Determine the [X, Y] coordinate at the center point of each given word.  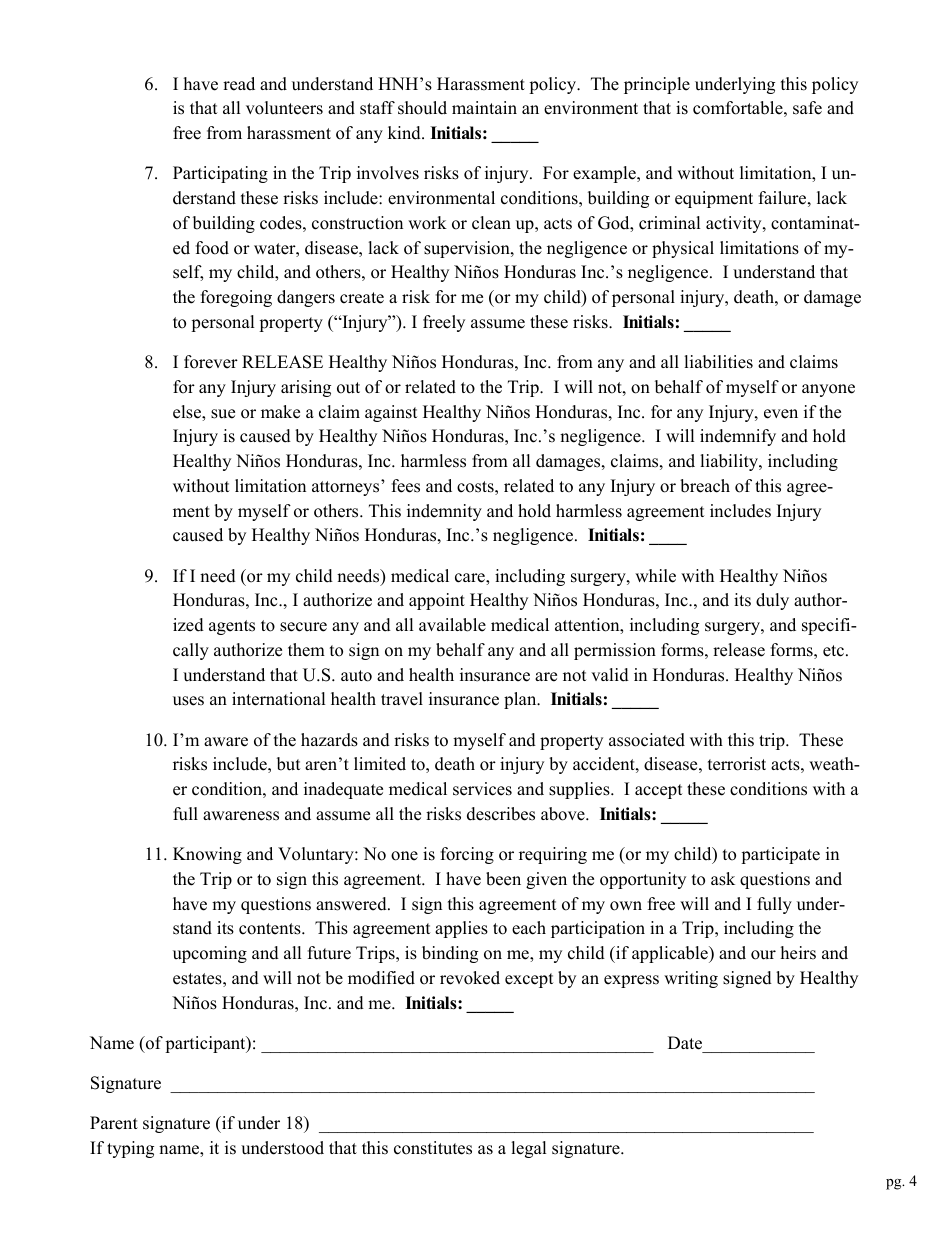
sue [223, 414]
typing [130, 1149]
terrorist [737, 764]
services [482, 789]
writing [691, 979]
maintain [484, 107]
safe [807, 108]
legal [529, 1149]
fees [406, 486]
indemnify [738, 437]
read [239, 84]
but [289, 764]
